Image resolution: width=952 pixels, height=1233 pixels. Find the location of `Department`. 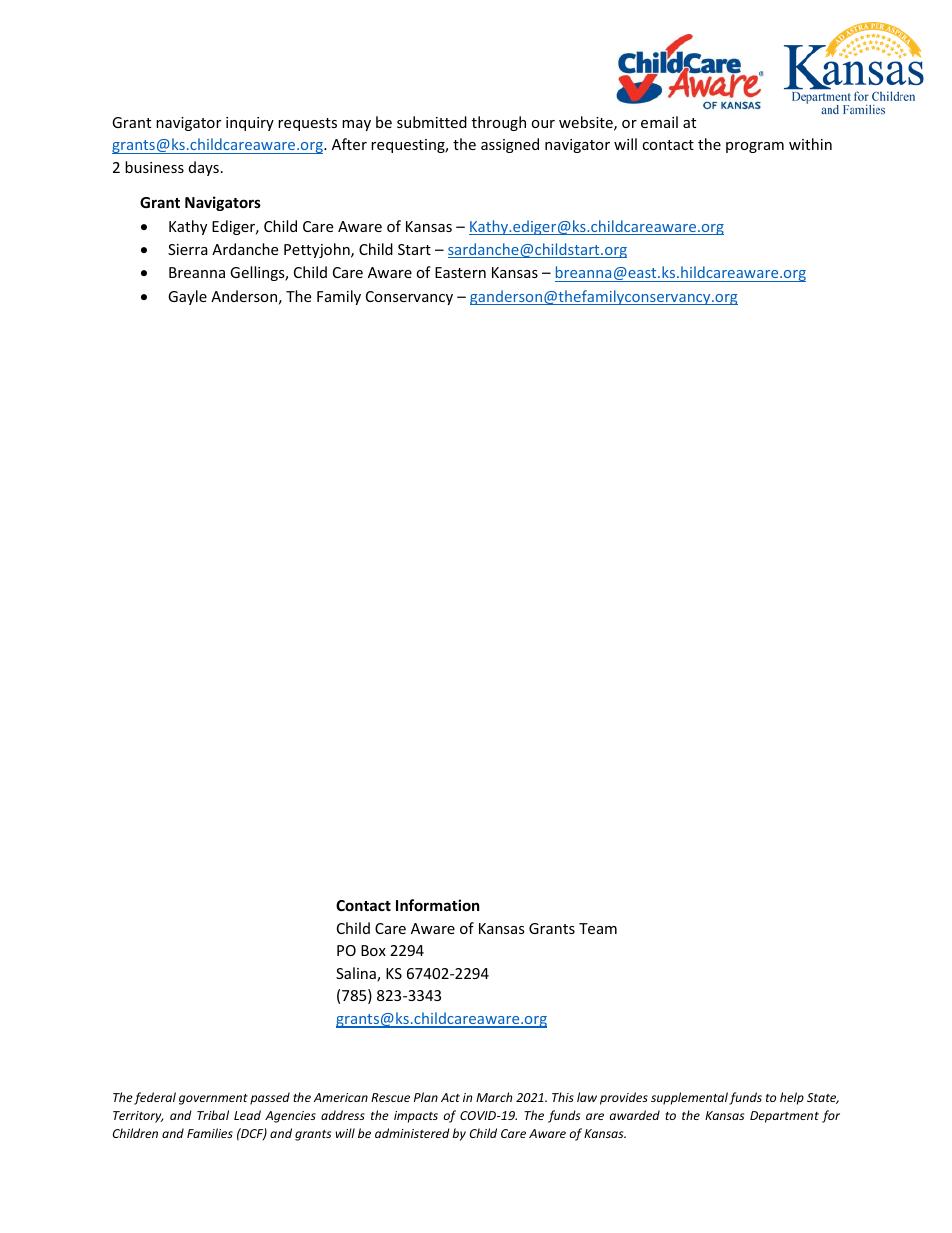

Department is located at coordinates (784, 1117).
